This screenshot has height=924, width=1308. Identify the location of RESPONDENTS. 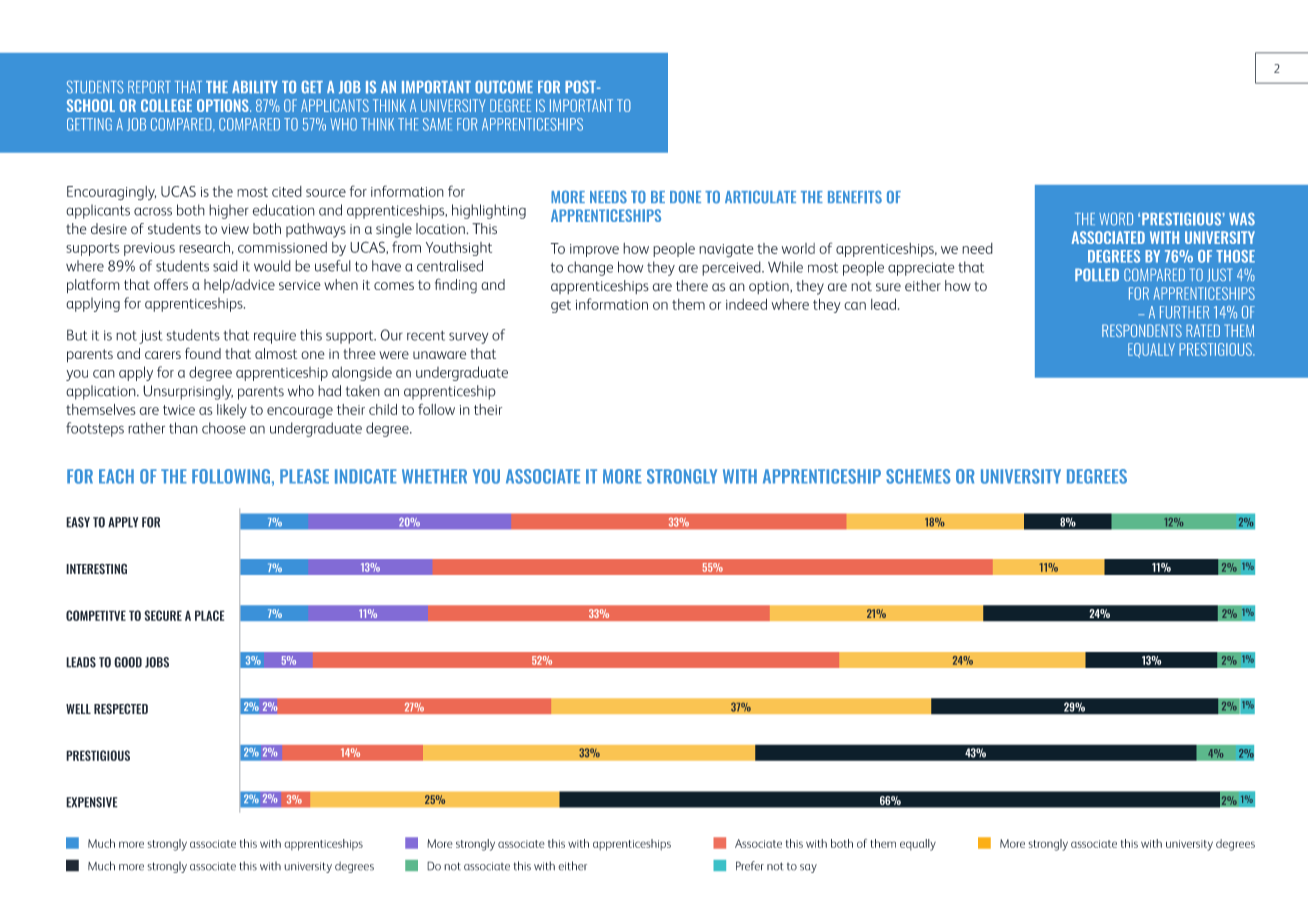
(1142, 330).
